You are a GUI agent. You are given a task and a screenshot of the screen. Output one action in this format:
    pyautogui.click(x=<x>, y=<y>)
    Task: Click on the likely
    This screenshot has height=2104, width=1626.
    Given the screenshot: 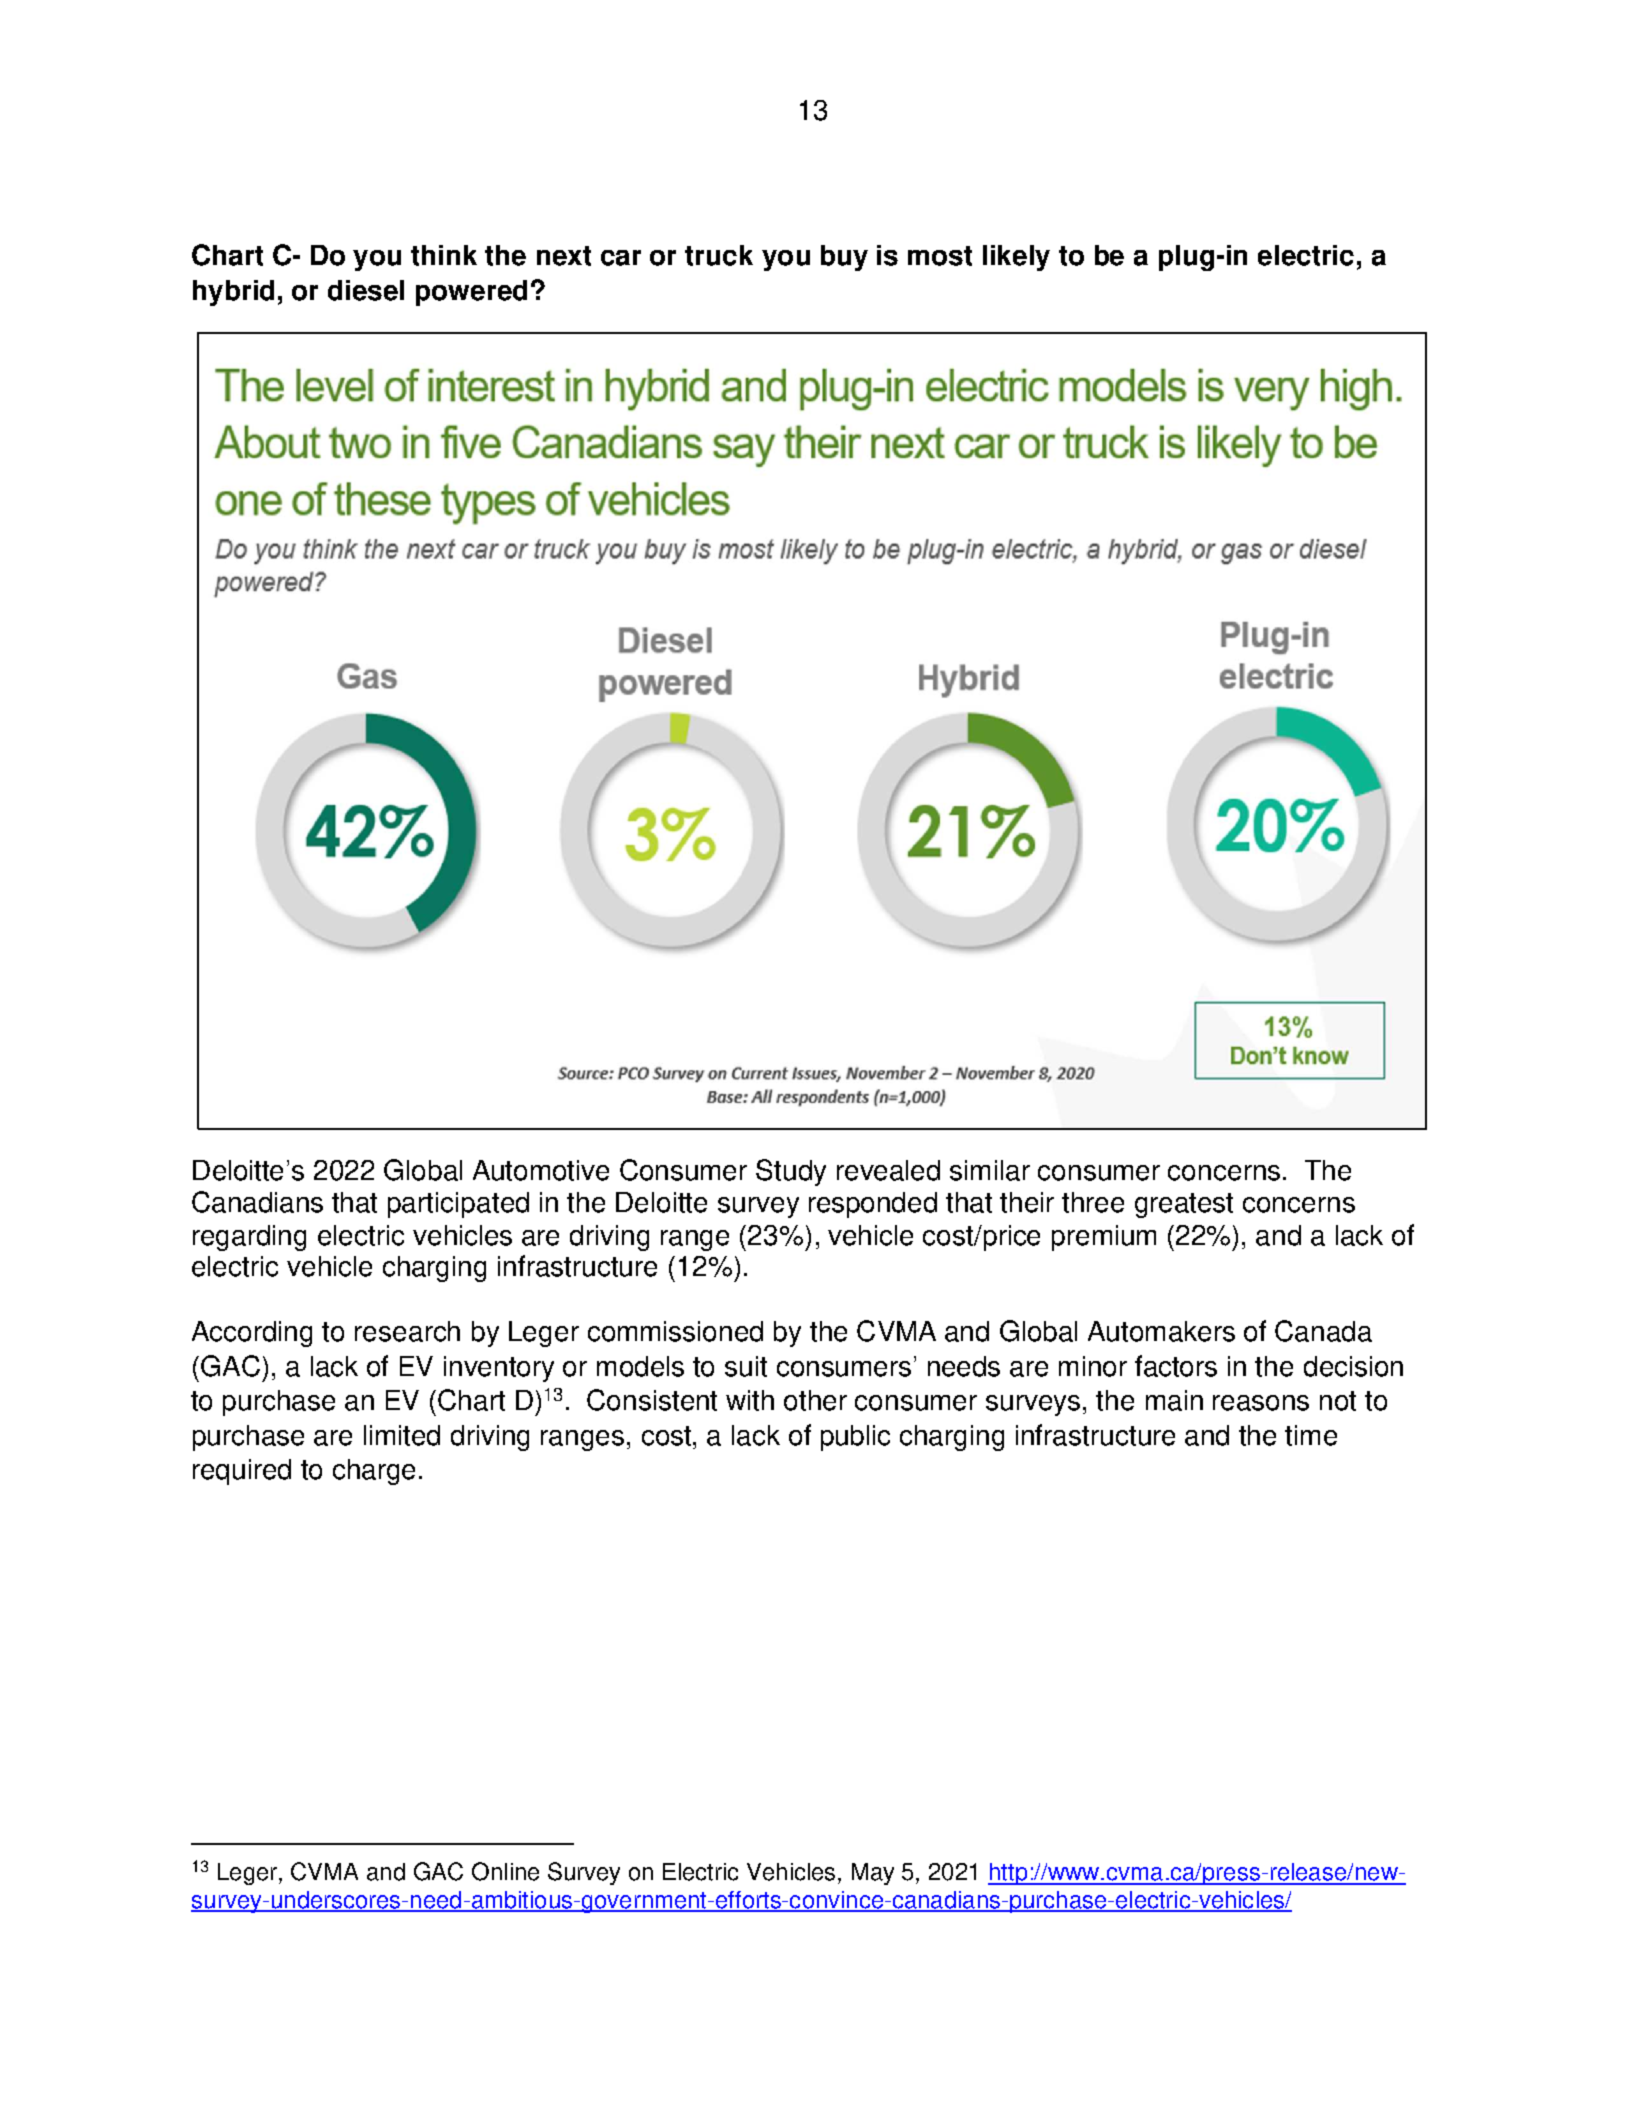 What is the action you would take?
    pyautogui.click(x=1016, y=258)
